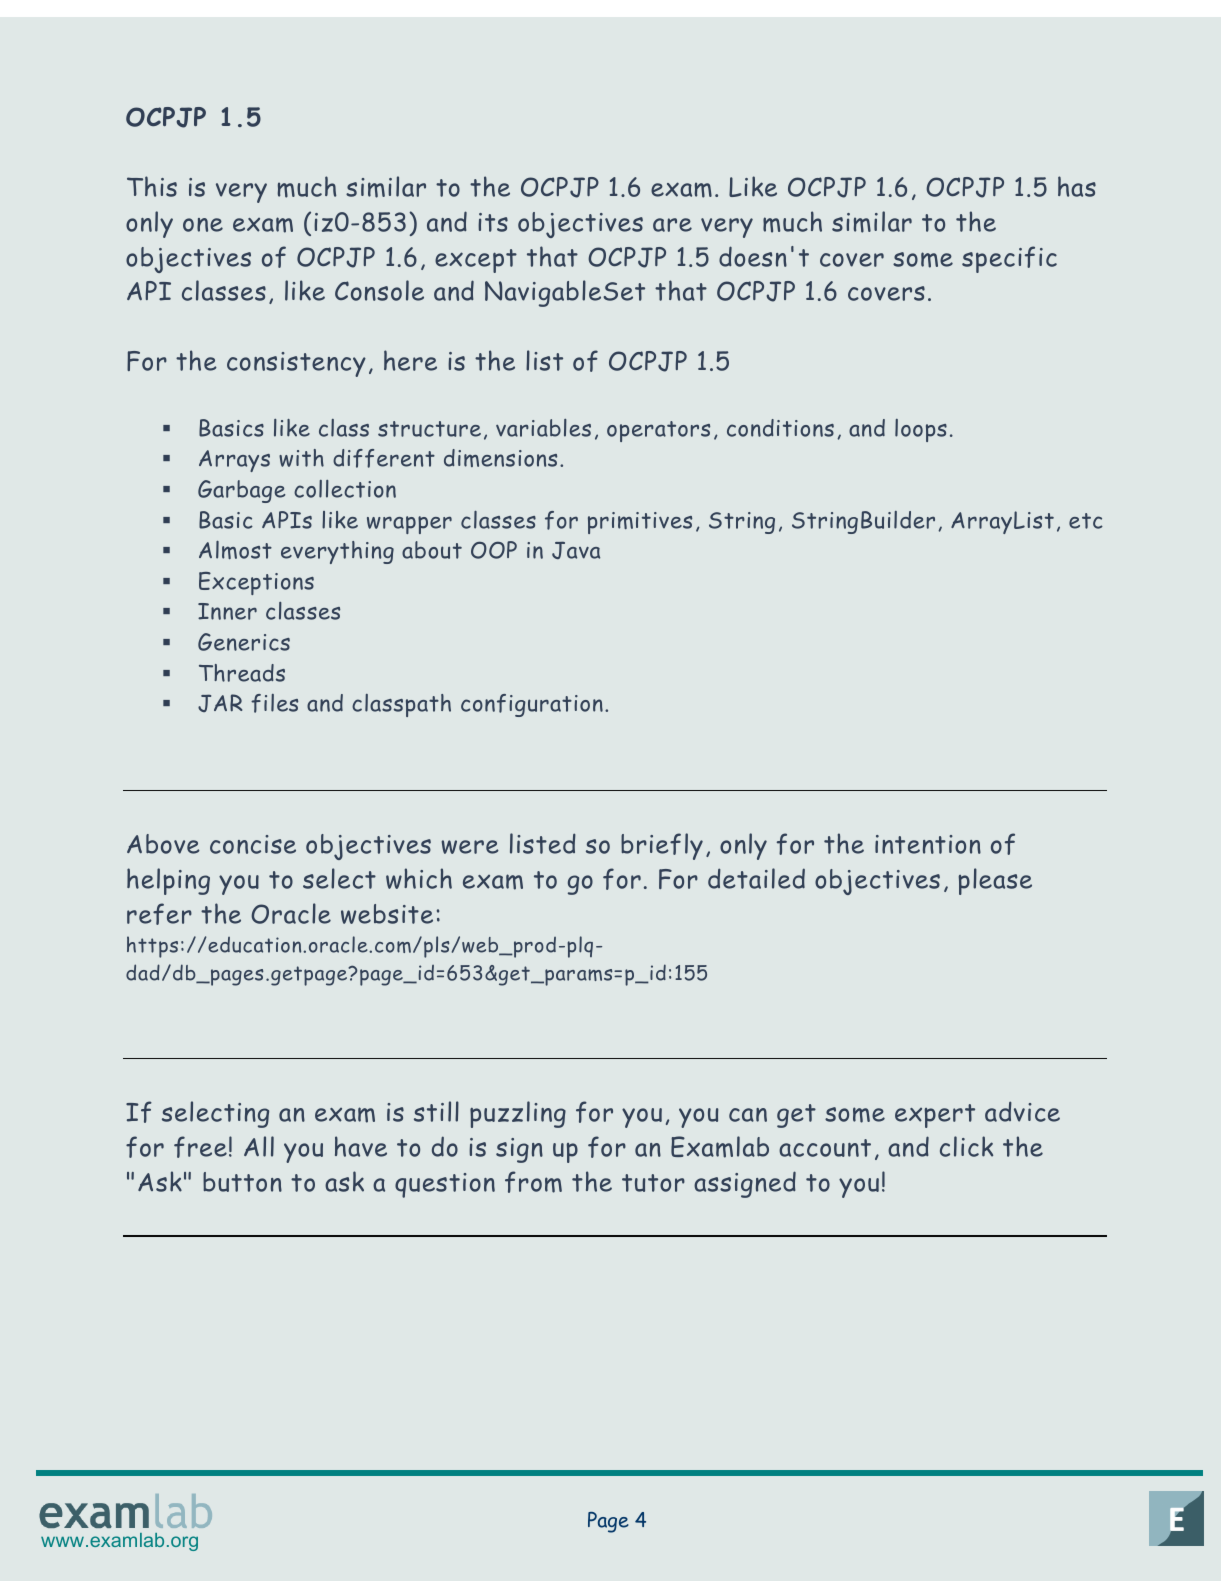 Image resolution: width=1221 pixels, height=1581 pixels. What do you see at coordinates (532, 705) in the screenshot?
I see `configuration` at bounding box center [532, 705].
